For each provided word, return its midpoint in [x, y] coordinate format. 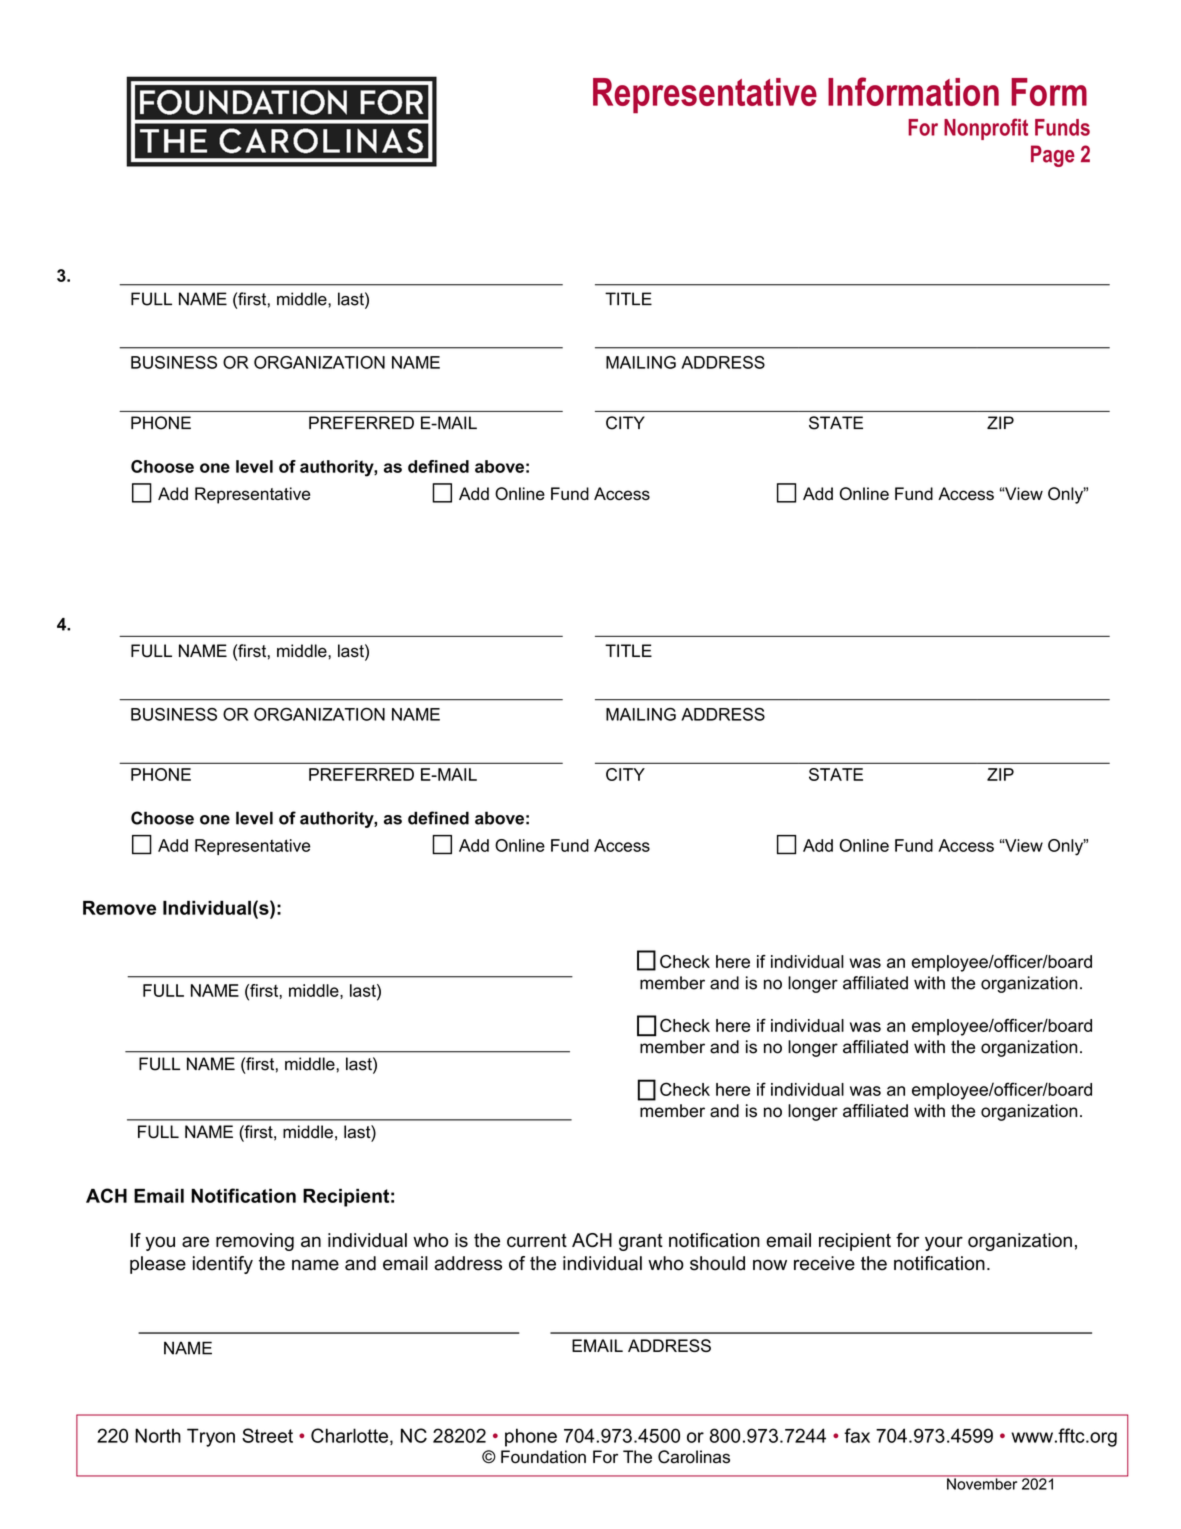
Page [1053, 156]
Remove [119, 908]
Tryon [211, 1437]
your [944, 1243]
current [537, 1240]
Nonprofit [986, 129]
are [195, 1241]
